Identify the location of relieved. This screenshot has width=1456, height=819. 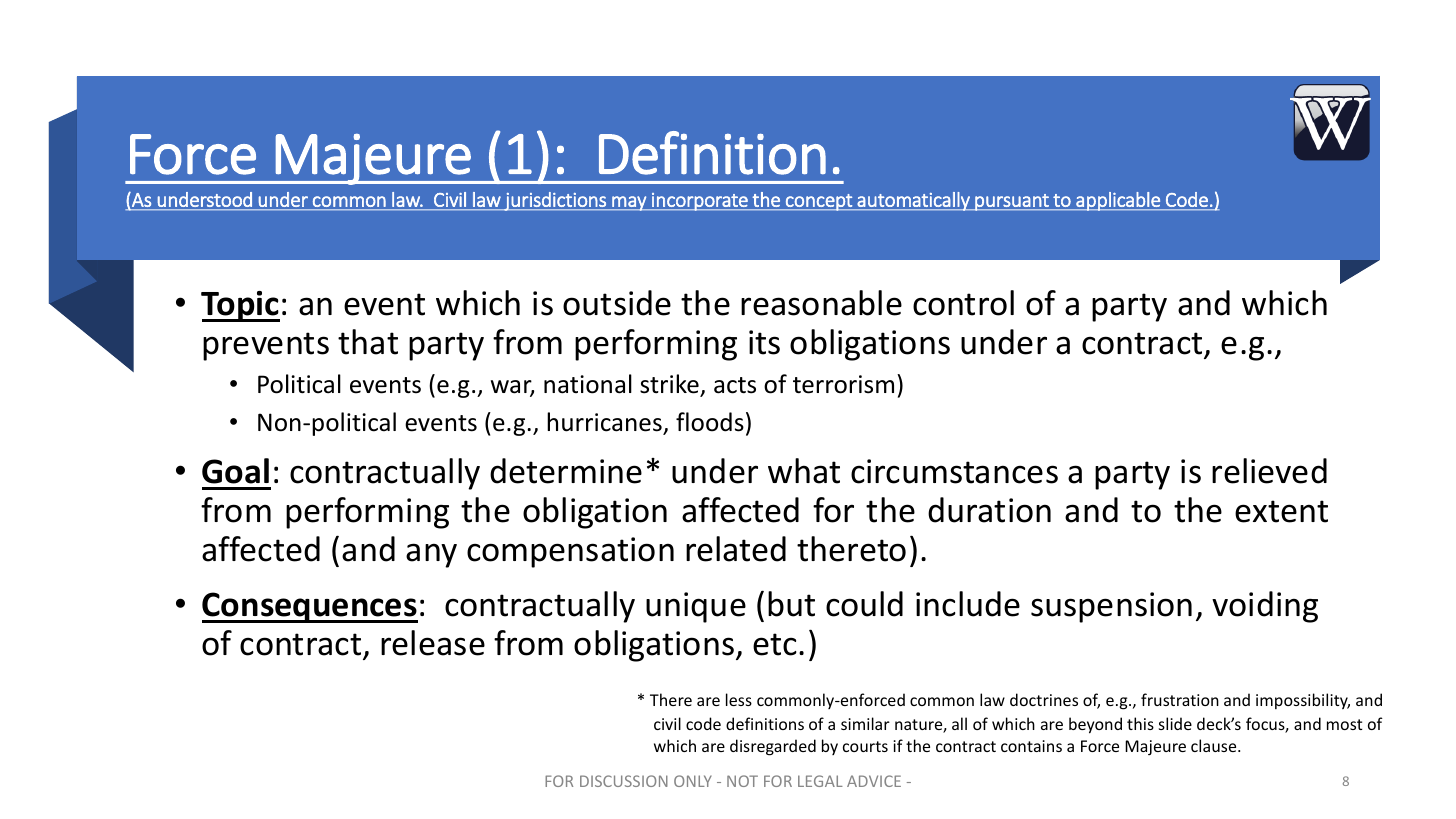
(1269, 471).
